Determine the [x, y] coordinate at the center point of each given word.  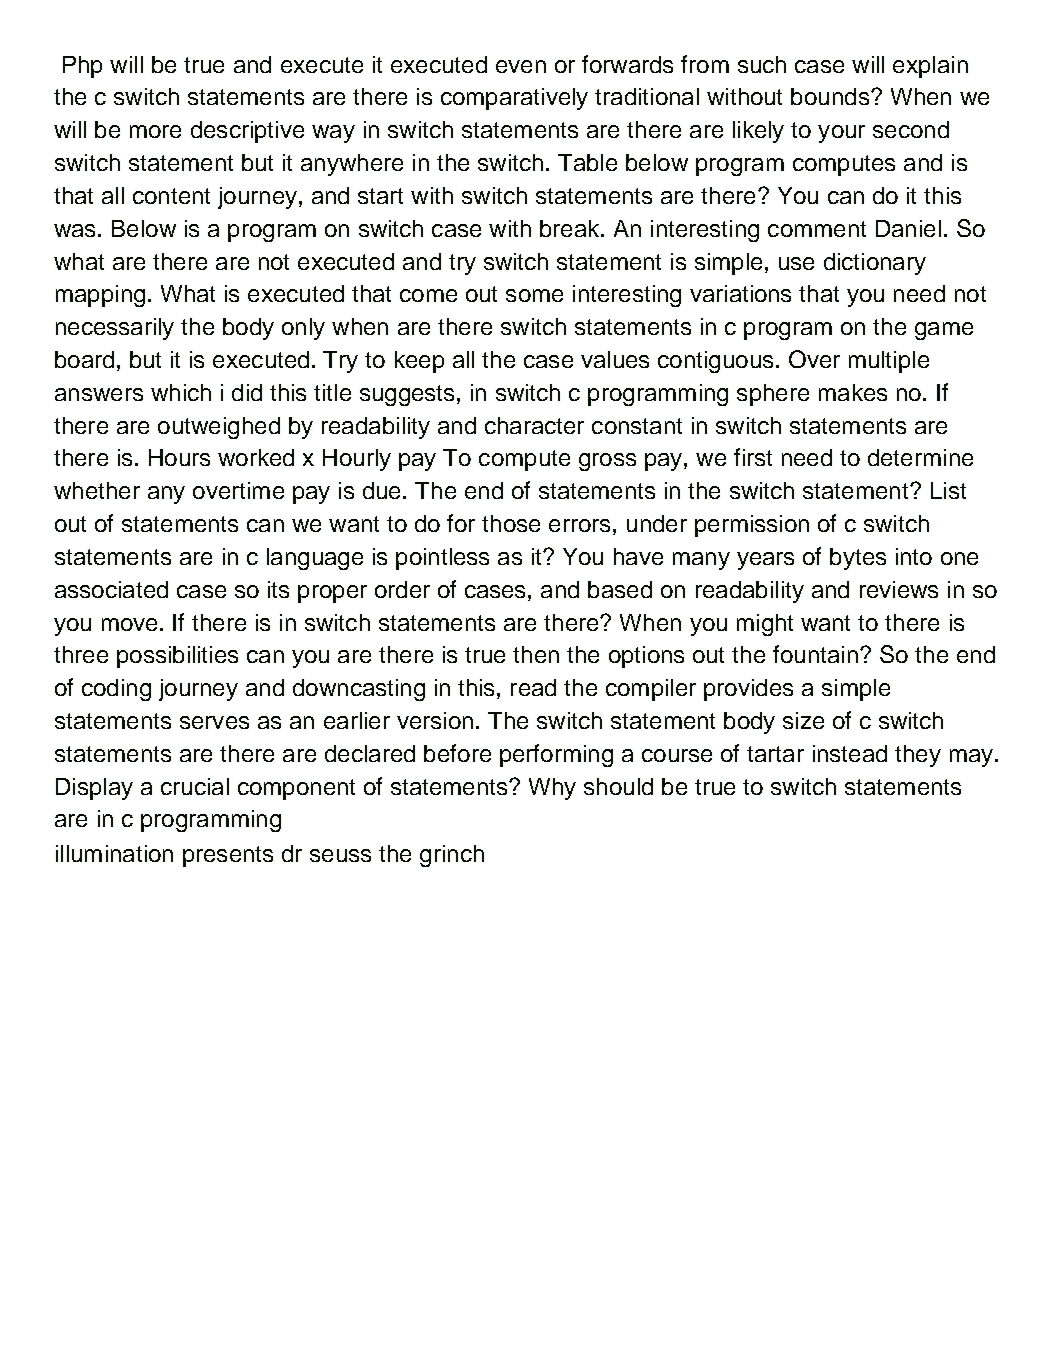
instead [850, 753]
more [155, 131]
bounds [830, 96]
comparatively [514, 99]
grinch [452, 856]
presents [228, 856]
